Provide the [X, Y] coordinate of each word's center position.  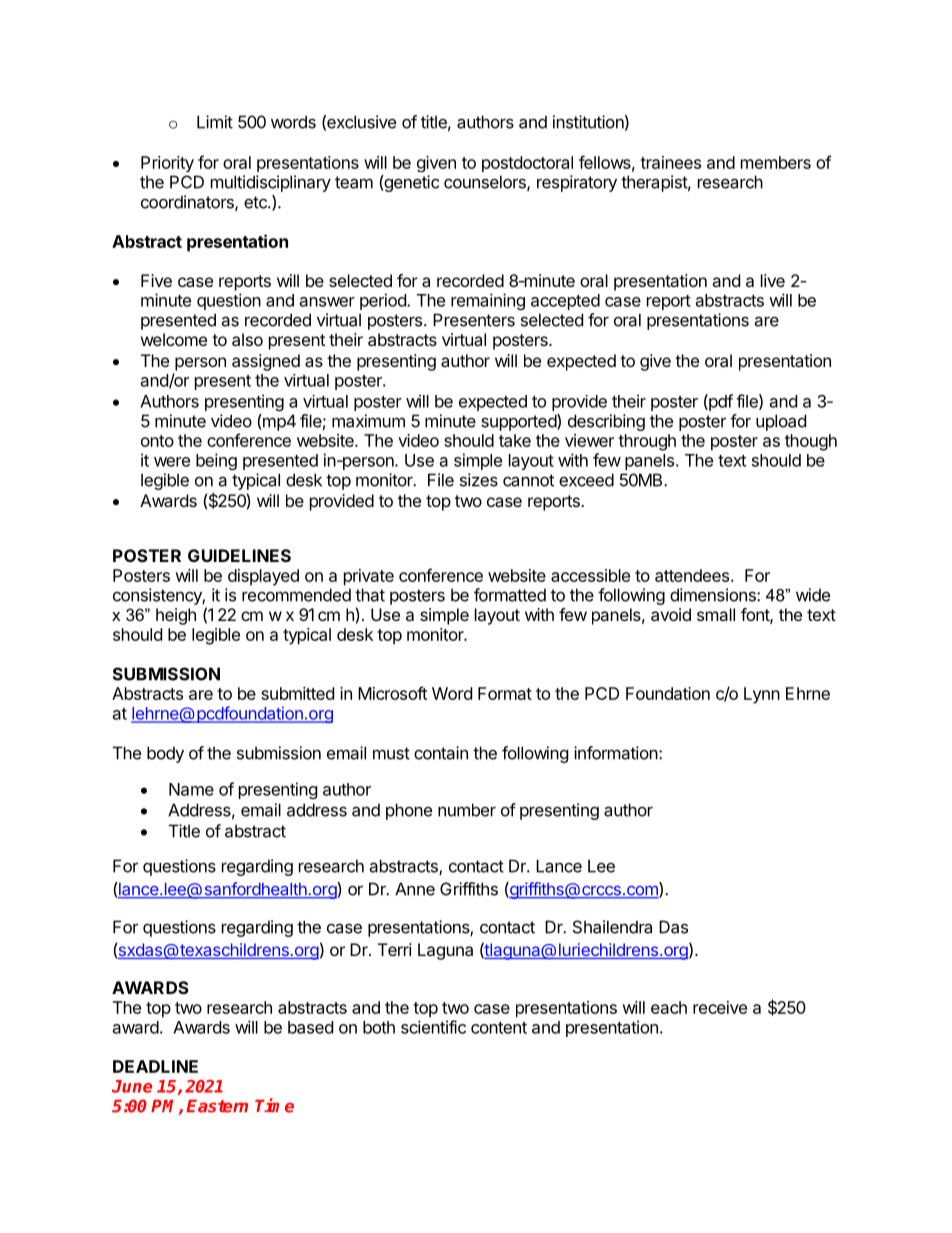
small [716, 614]
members [776, 162]
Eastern [217, 1106]
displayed [263, 577]
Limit [215, 122]
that [370, 595]
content [499, 1028]
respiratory [577, 183]
